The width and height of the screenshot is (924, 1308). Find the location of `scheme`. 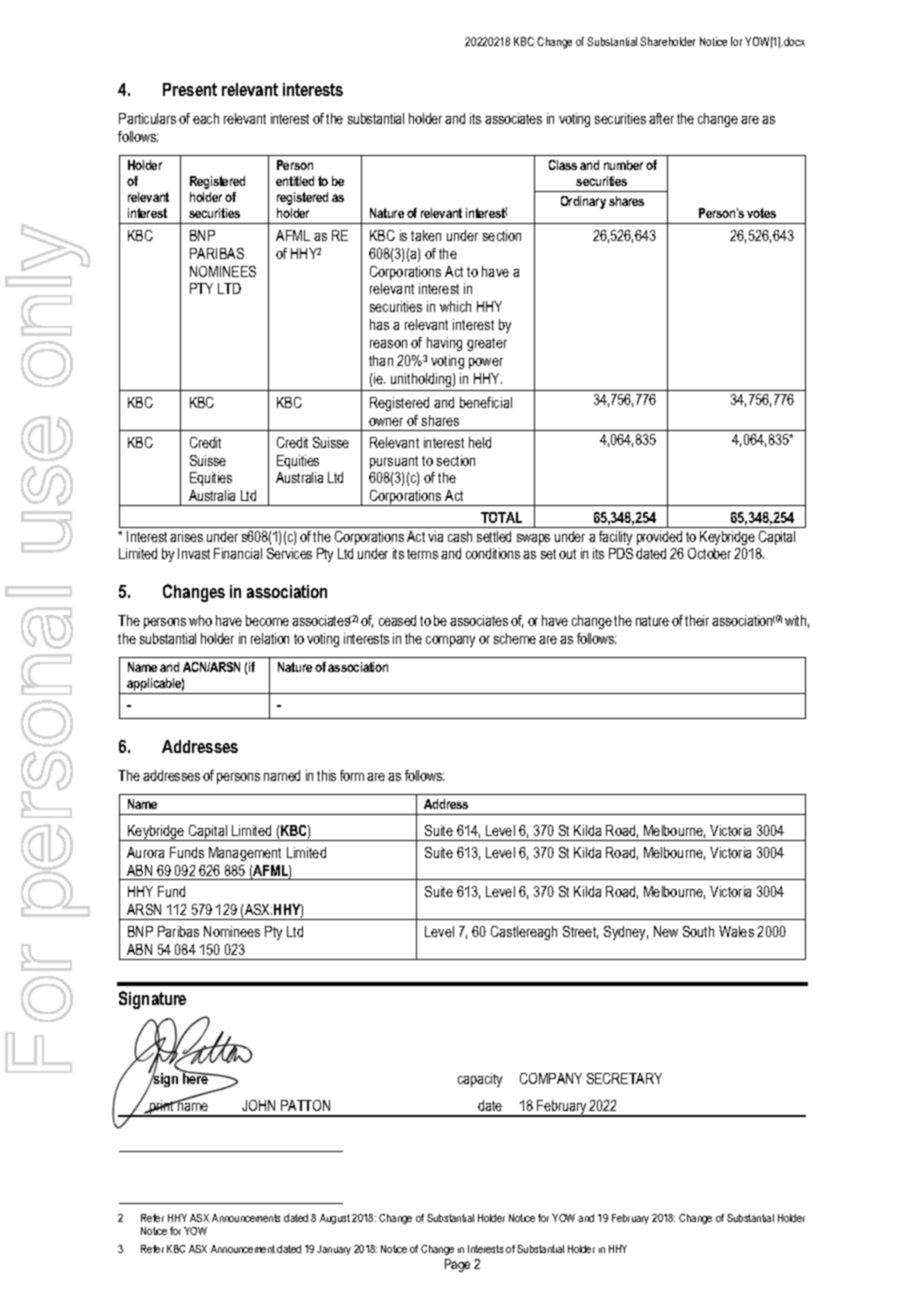

scheme is located at coordinates (515, 638).
